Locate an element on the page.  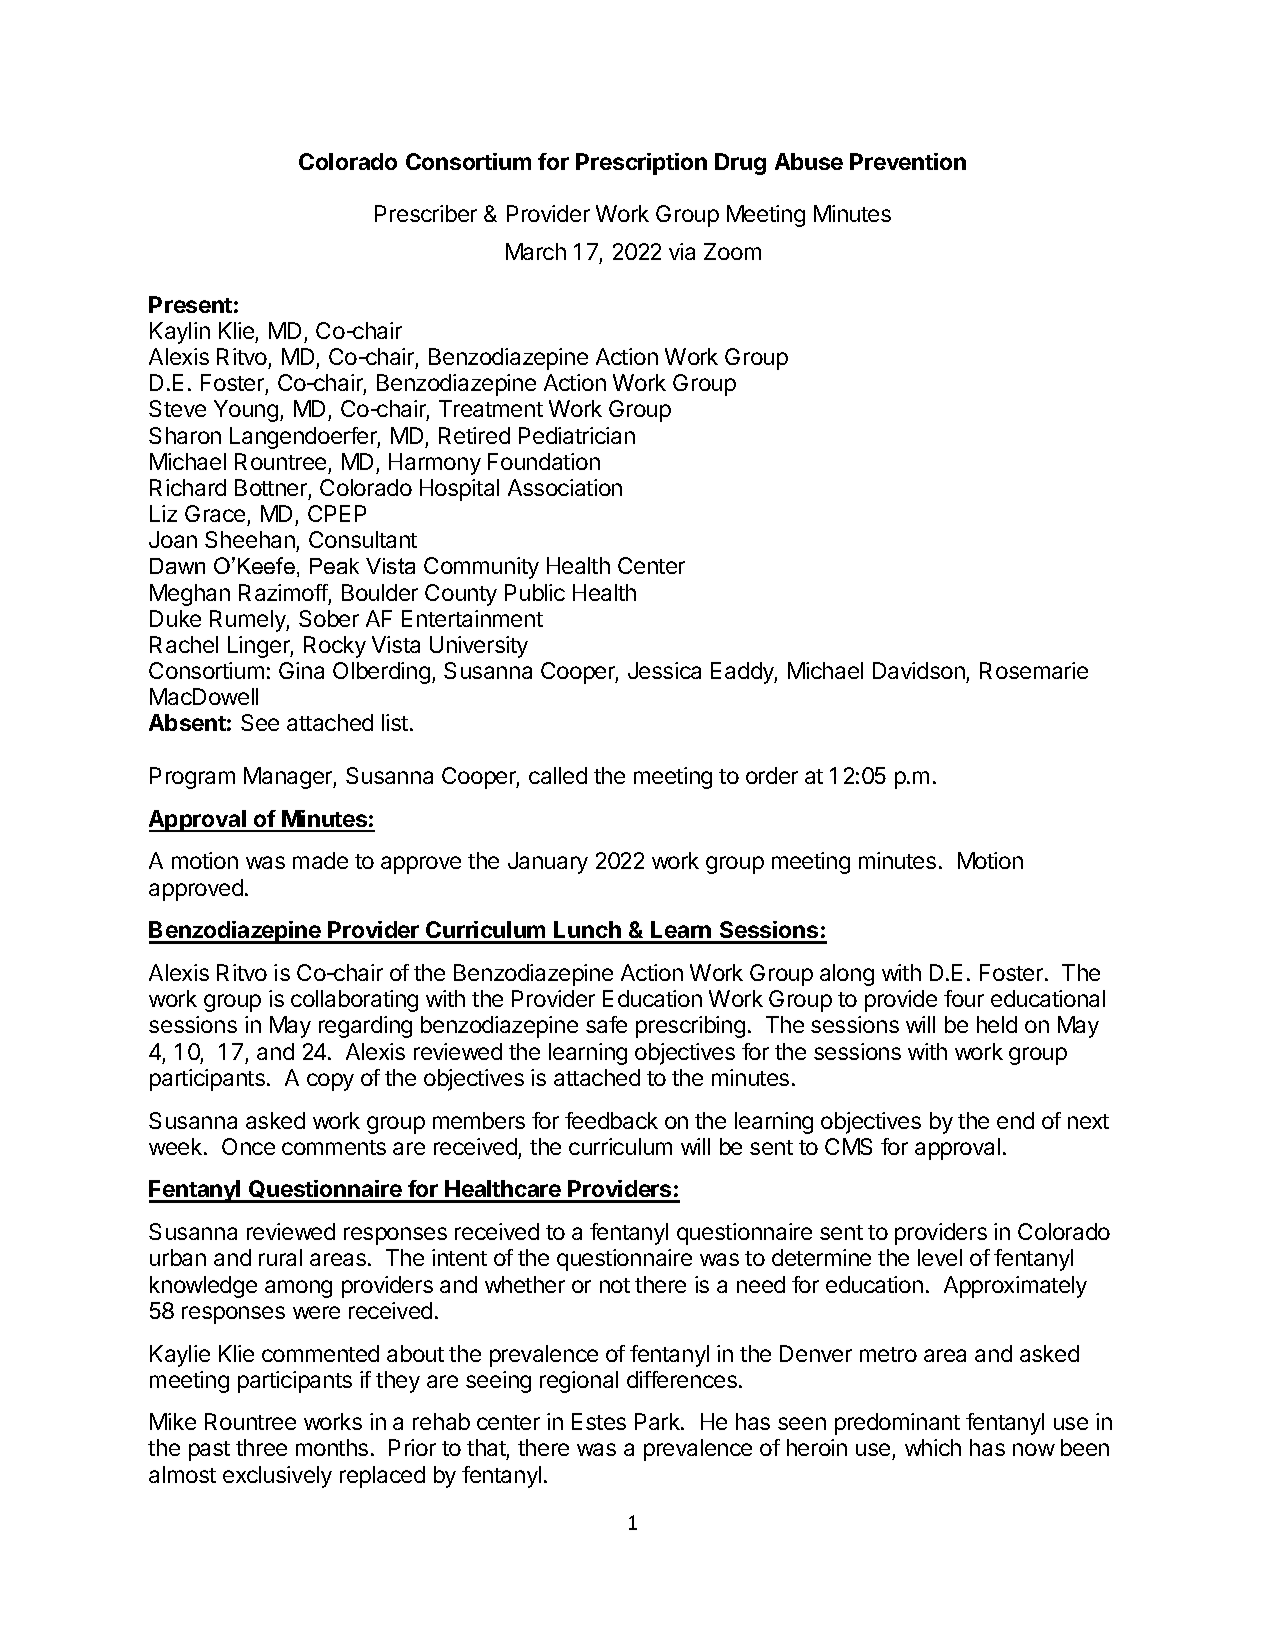
Prevention is located at coordinates (908, 161).
